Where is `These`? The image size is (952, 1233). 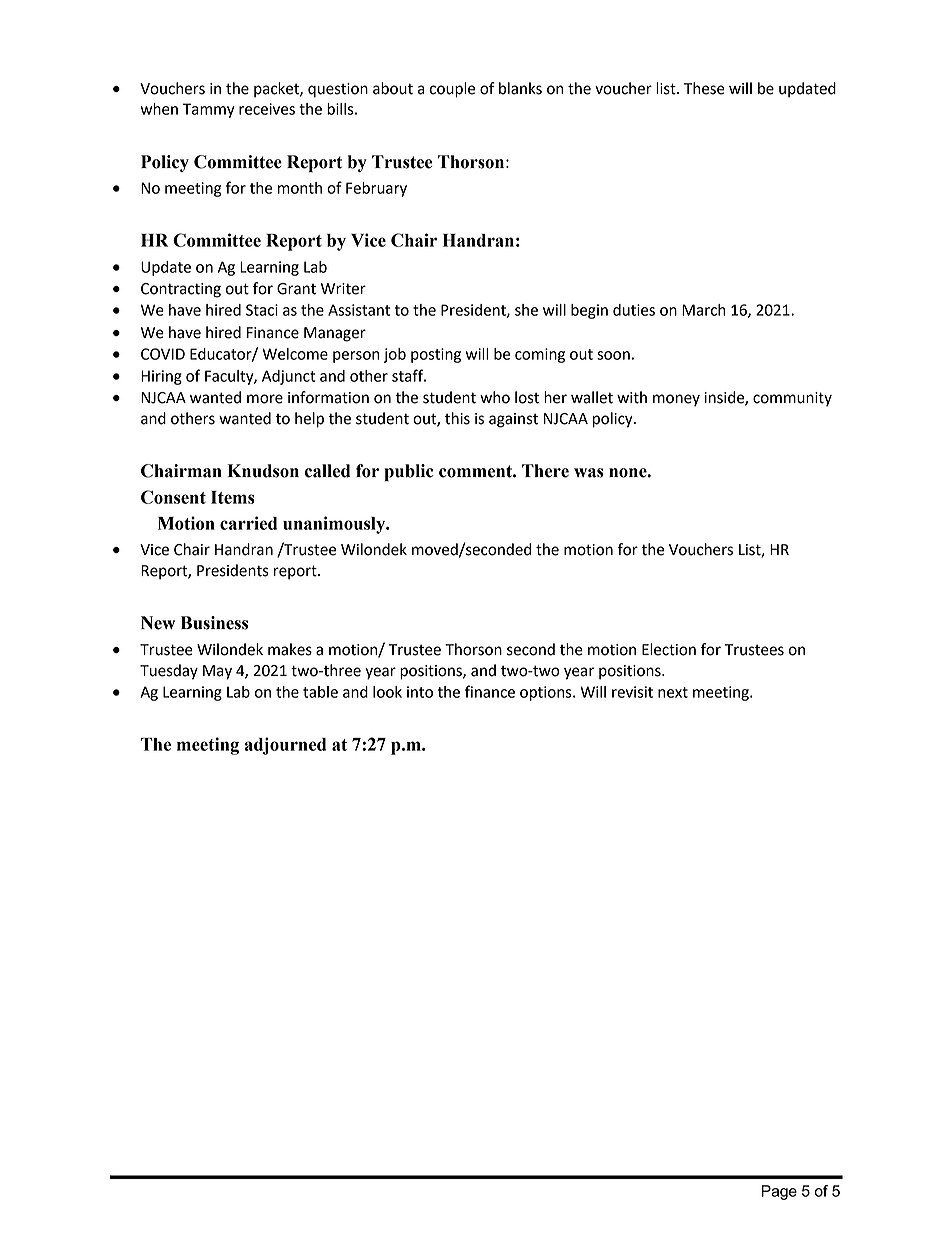 These is located at coordinates (704, 88).
